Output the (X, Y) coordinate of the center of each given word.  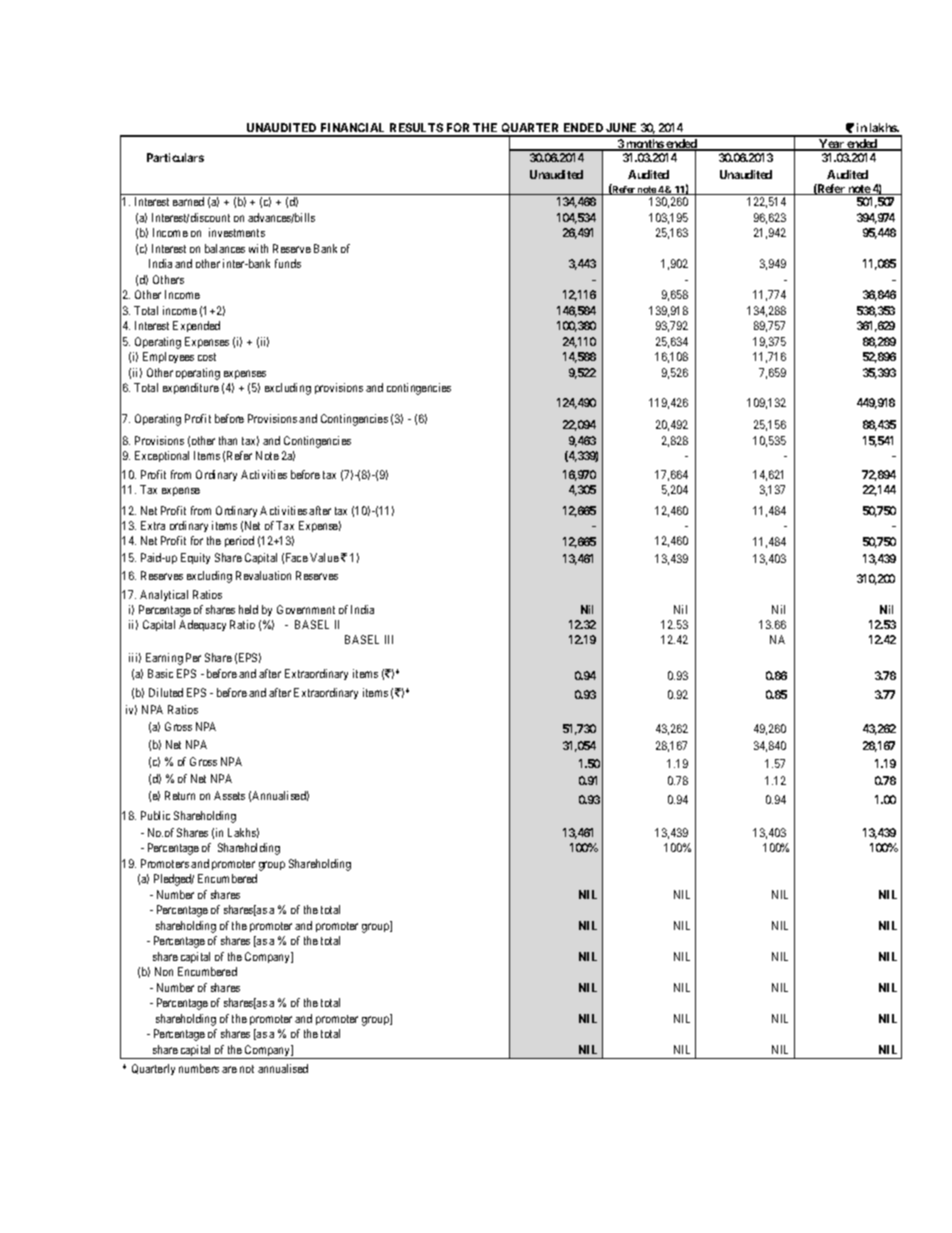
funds (288, 263)
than (228, 440)
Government (306, 609)
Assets (229, 795)
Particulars (175, 157)
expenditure (191, 388)
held (248, 609)
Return (180, 795)
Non (164, 971)
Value (324, 557)
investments (237, 232)
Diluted (166, 692)
